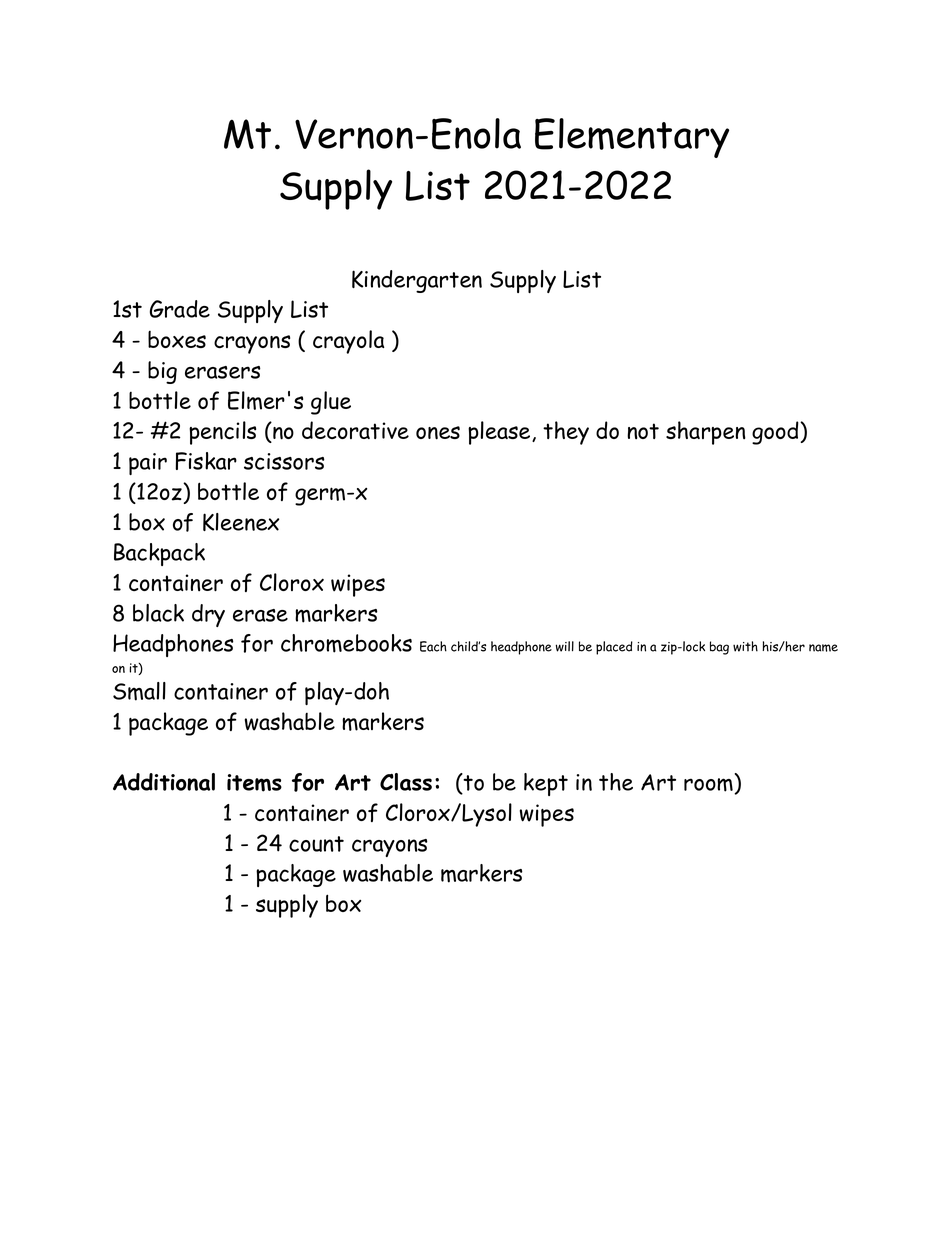 This document has width=952, height=1233. What do you see at coordinates (180, 309) in the document?
I see `Grade` at bounding box center [180, 309].
